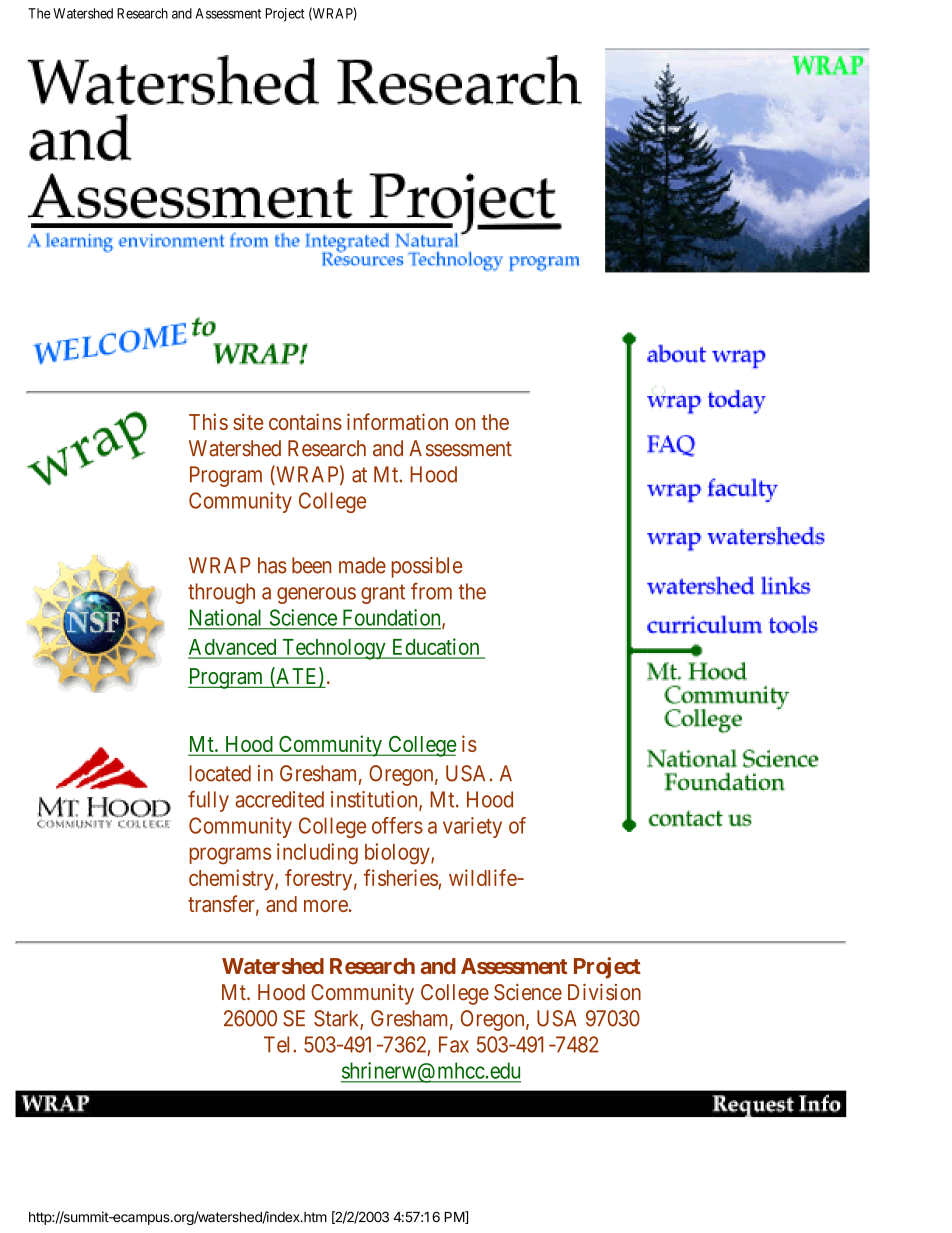 Image resolution: width=952 pixels, height=1233 pixels. What do you see at coordinates (427, 567) in the page?
I see `possible` at bounding box center [427, 567].
